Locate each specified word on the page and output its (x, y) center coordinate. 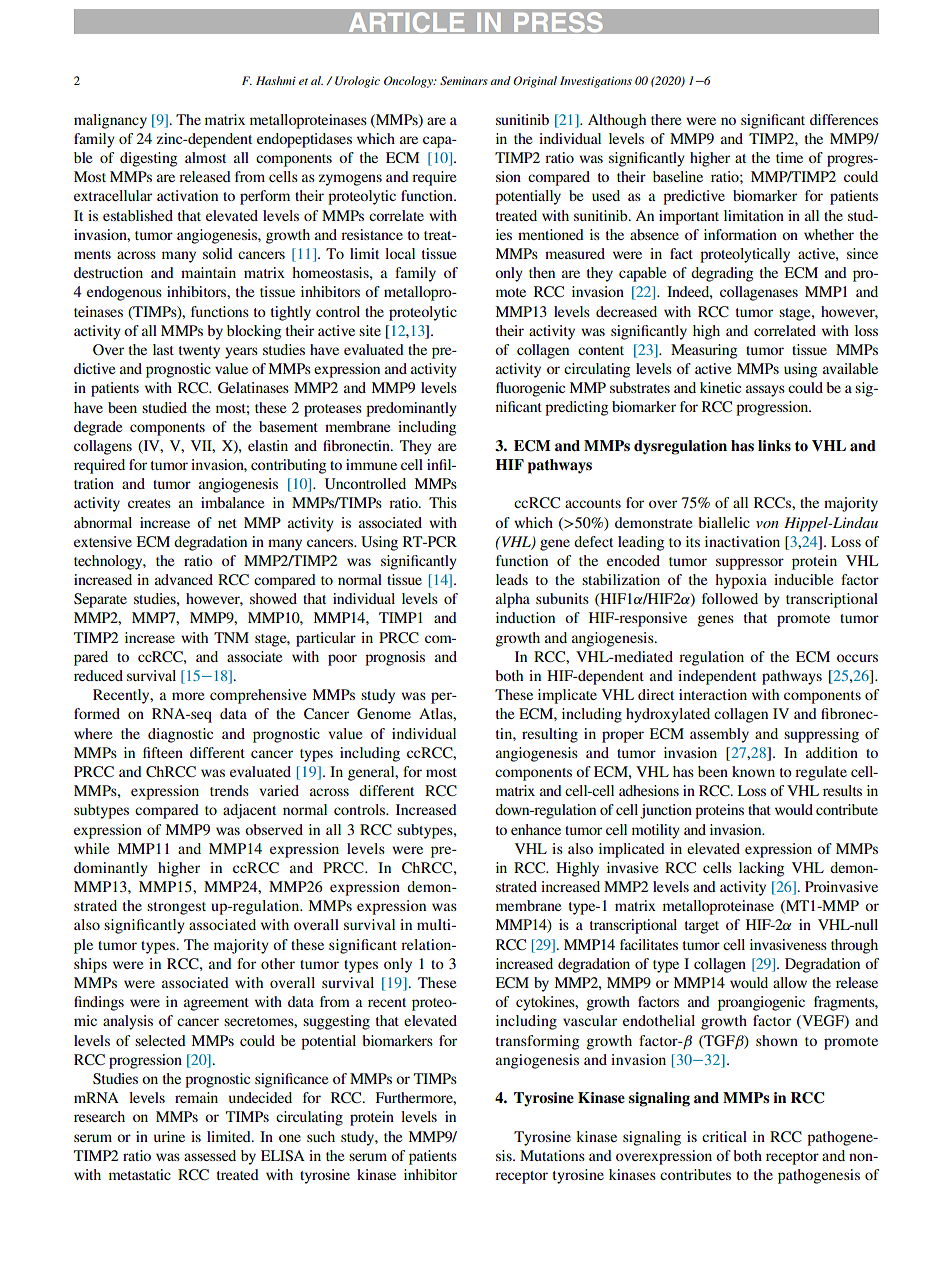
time (789, 157)
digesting (148, 159)
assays (765, 391)
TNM (231, 637)
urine (169, 1136)
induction (525, 617)
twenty (199, 352)
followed (730, 598)
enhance (536, 829)
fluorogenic (530, 389)
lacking (761, 869)
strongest (176, 908)
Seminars (464, 80)
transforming (537, 1042)
